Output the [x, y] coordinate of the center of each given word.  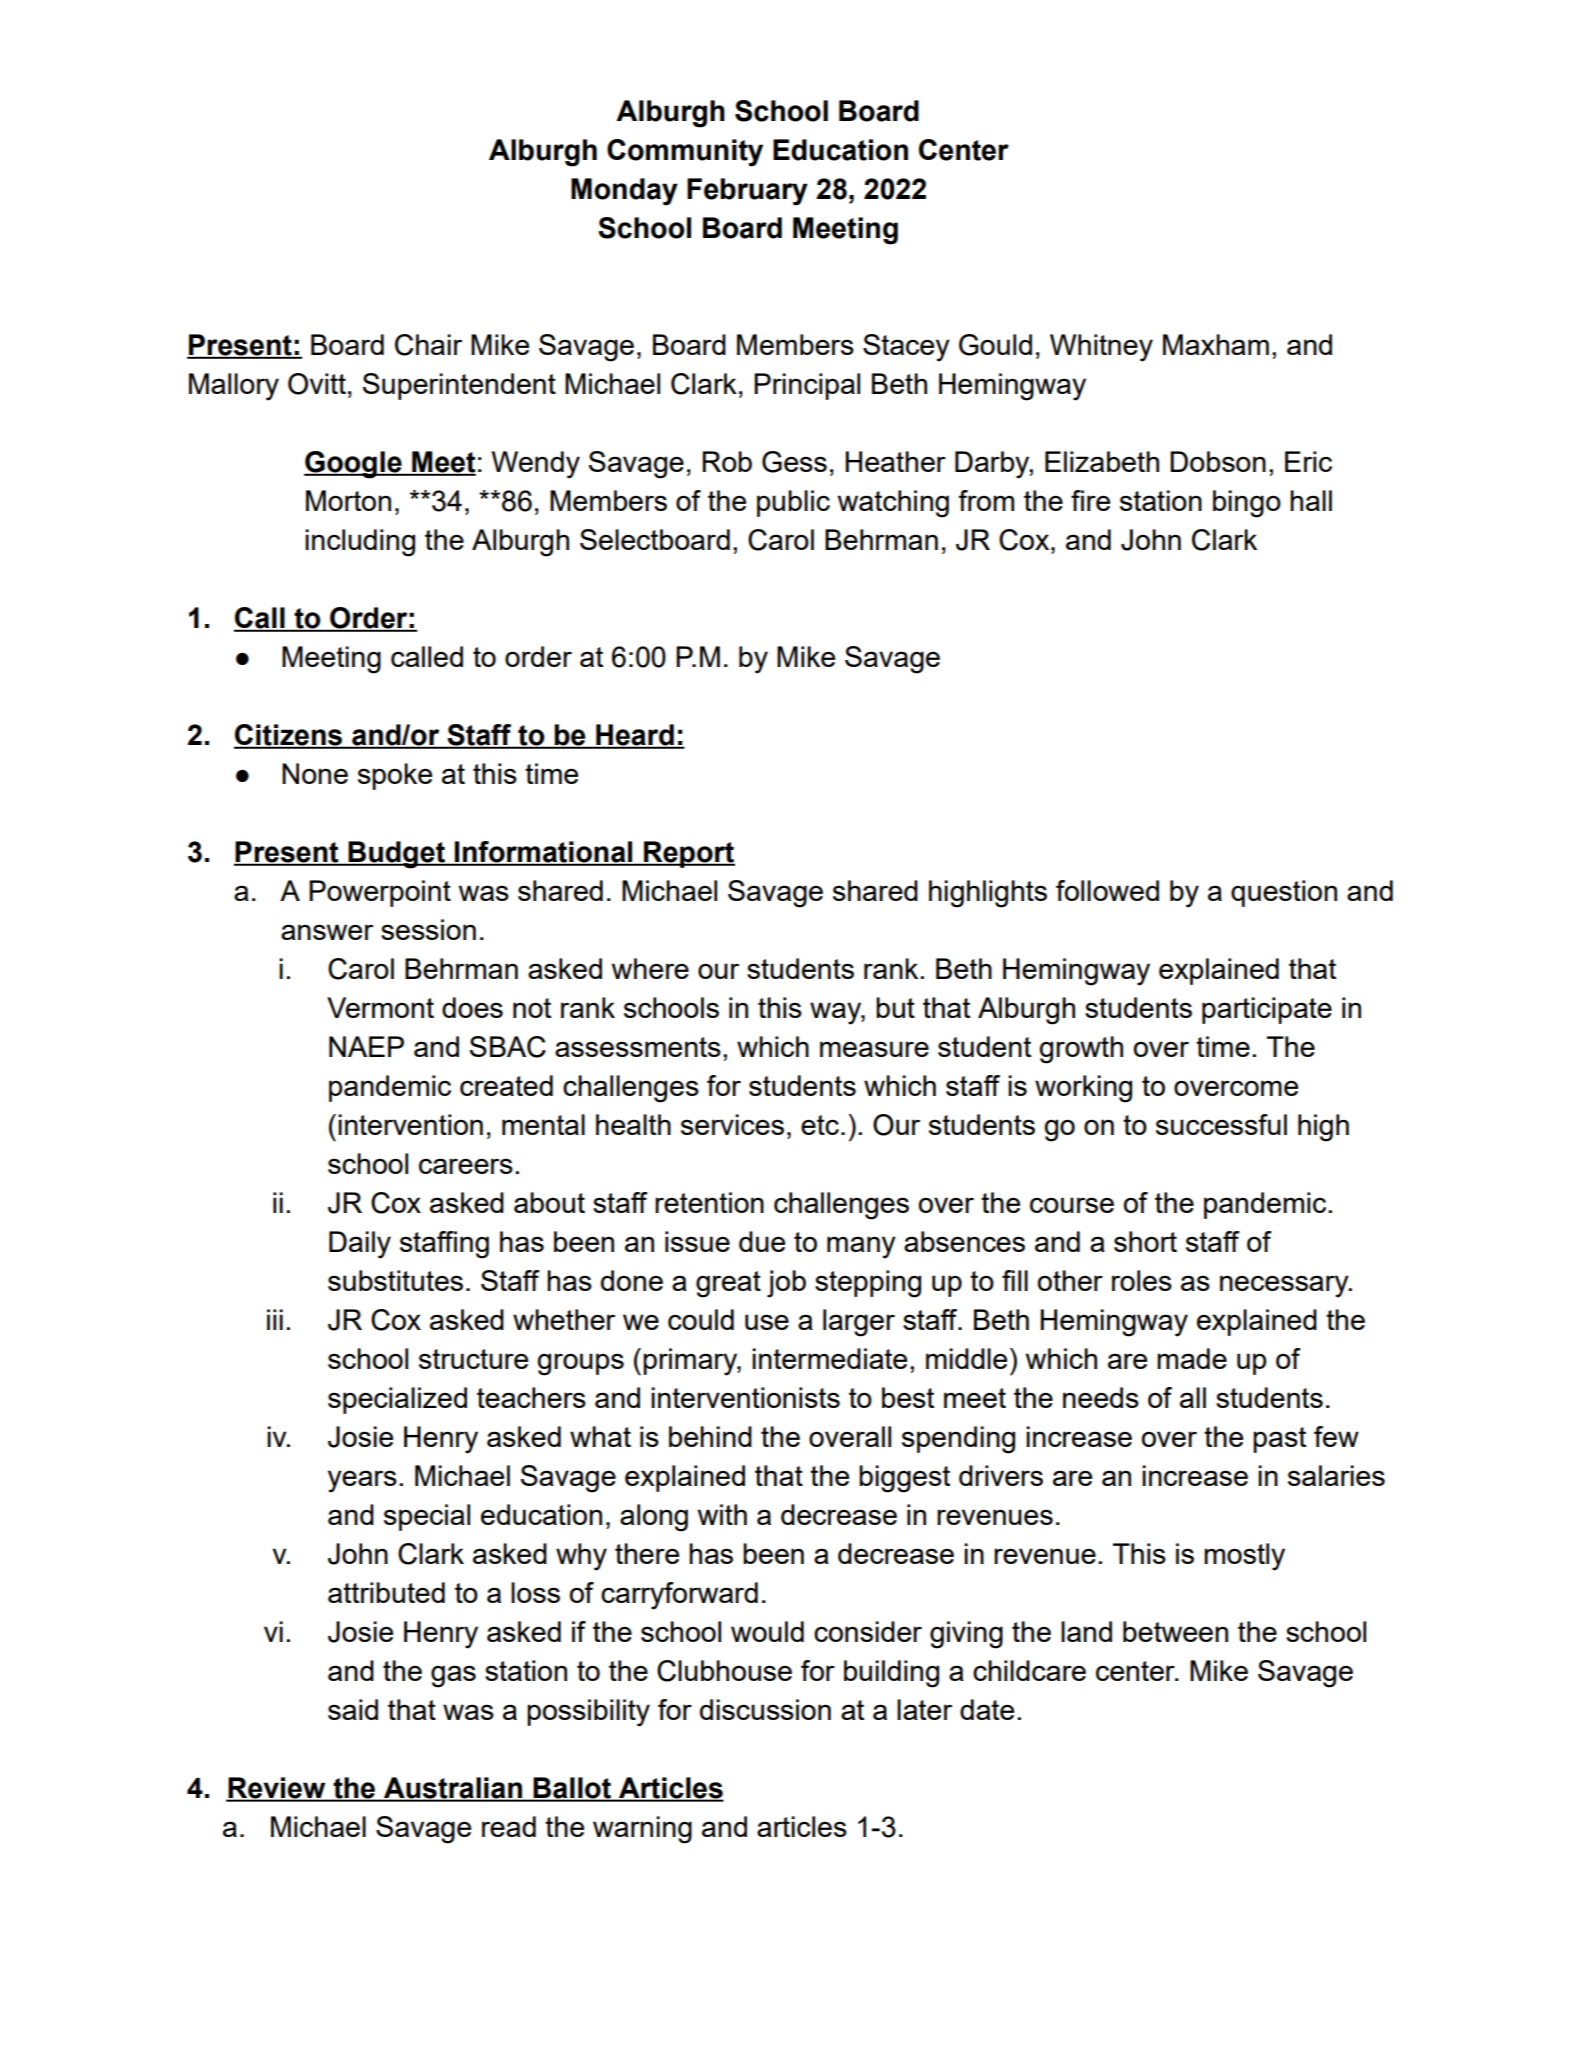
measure [874, 1049]
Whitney [1101, 348]
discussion [765, 1709]
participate [1267, 1010]
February [747, 192]
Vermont [380, 1007]
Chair [428, 345]
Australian [453, 1789]
